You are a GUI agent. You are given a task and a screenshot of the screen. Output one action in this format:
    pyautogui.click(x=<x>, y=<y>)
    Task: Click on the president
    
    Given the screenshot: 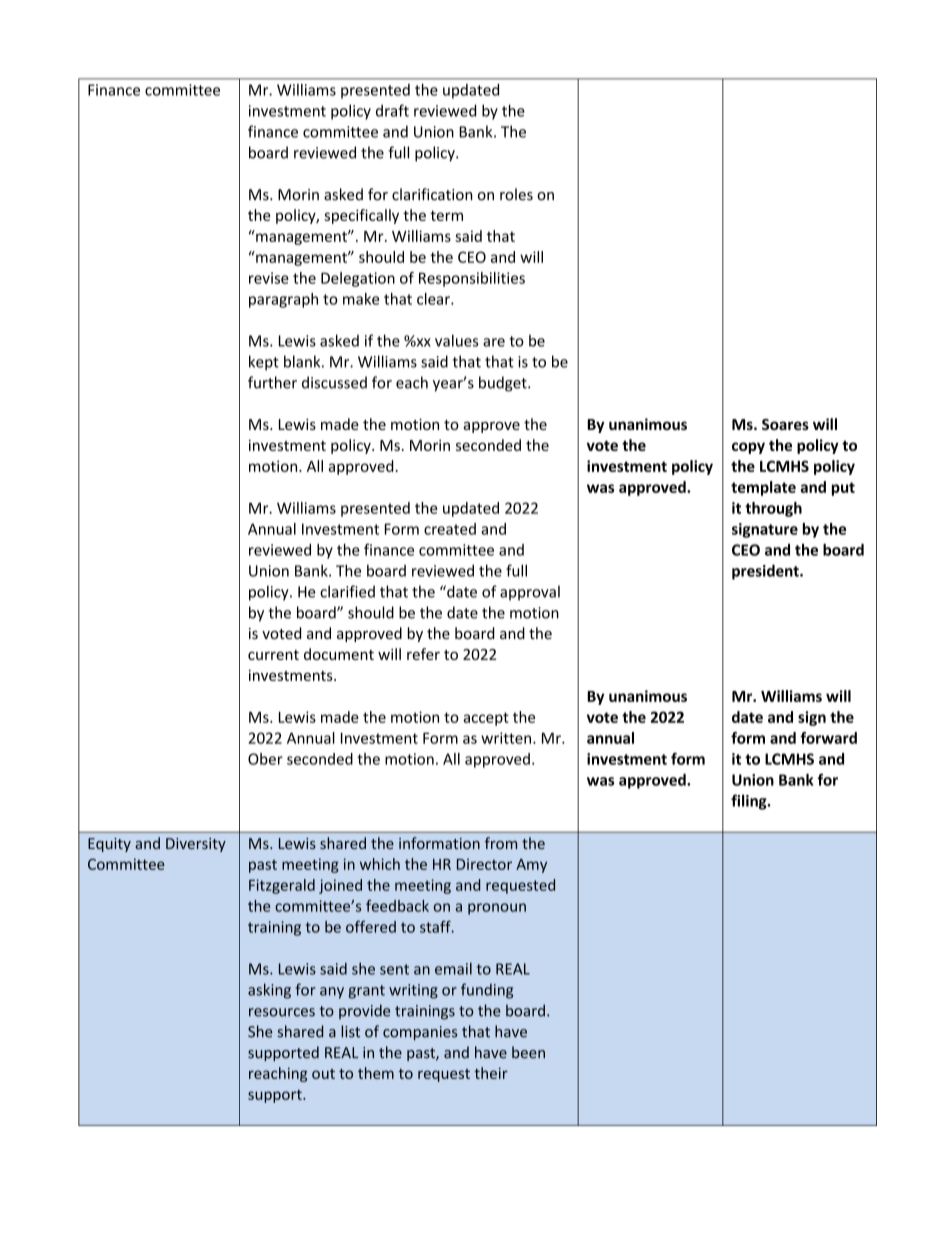 What is the action you would take?
    pyautogui.click(x=766, y=572)
